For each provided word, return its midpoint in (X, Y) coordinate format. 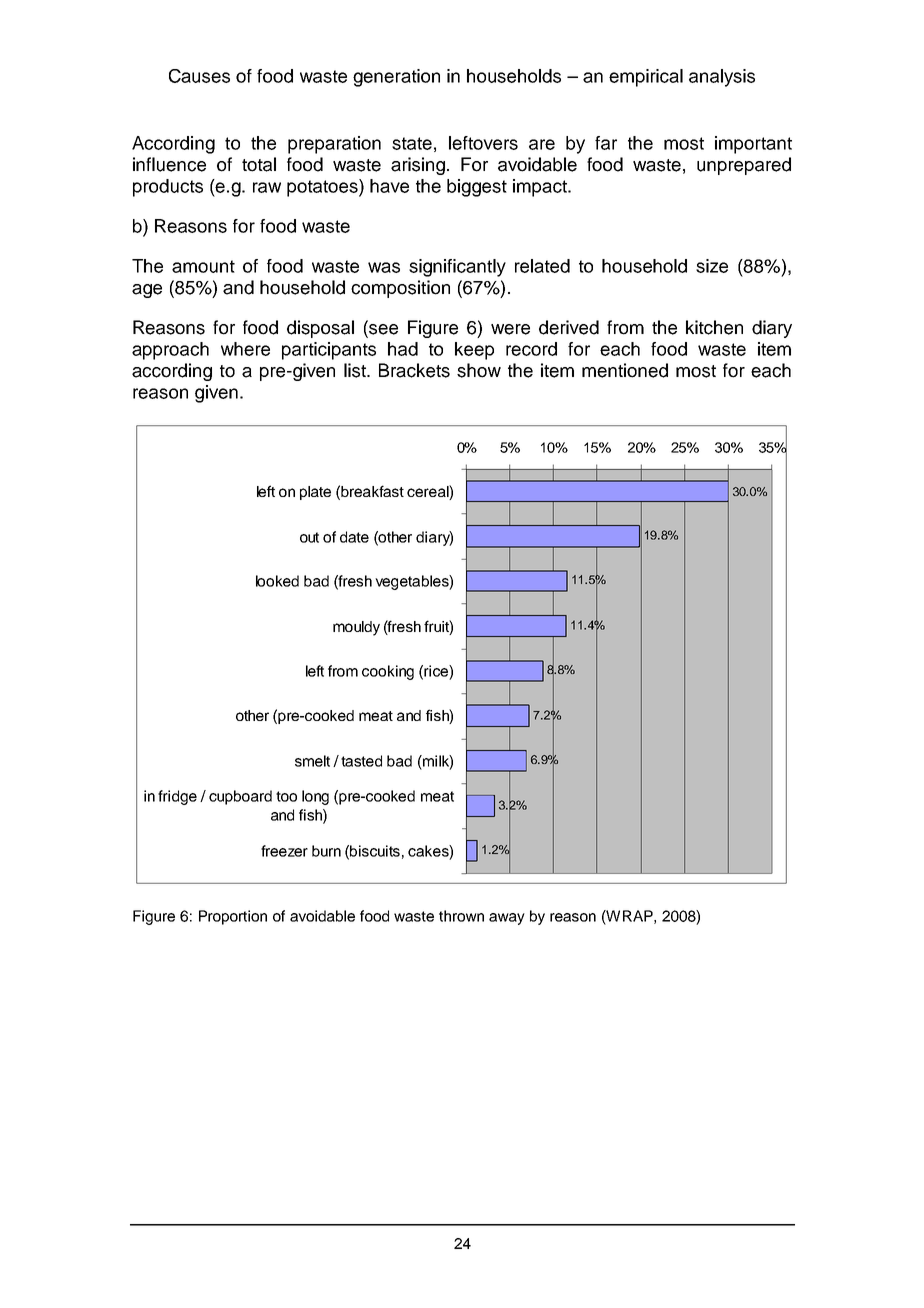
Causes (199, 76)
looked (277, 581)
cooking (388, 672)
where (245, 349)
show (479, 370)
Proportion (233, 917)
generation (396, 78)
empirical (646, 78)
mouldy (356, 628)
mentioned (625, 370)
